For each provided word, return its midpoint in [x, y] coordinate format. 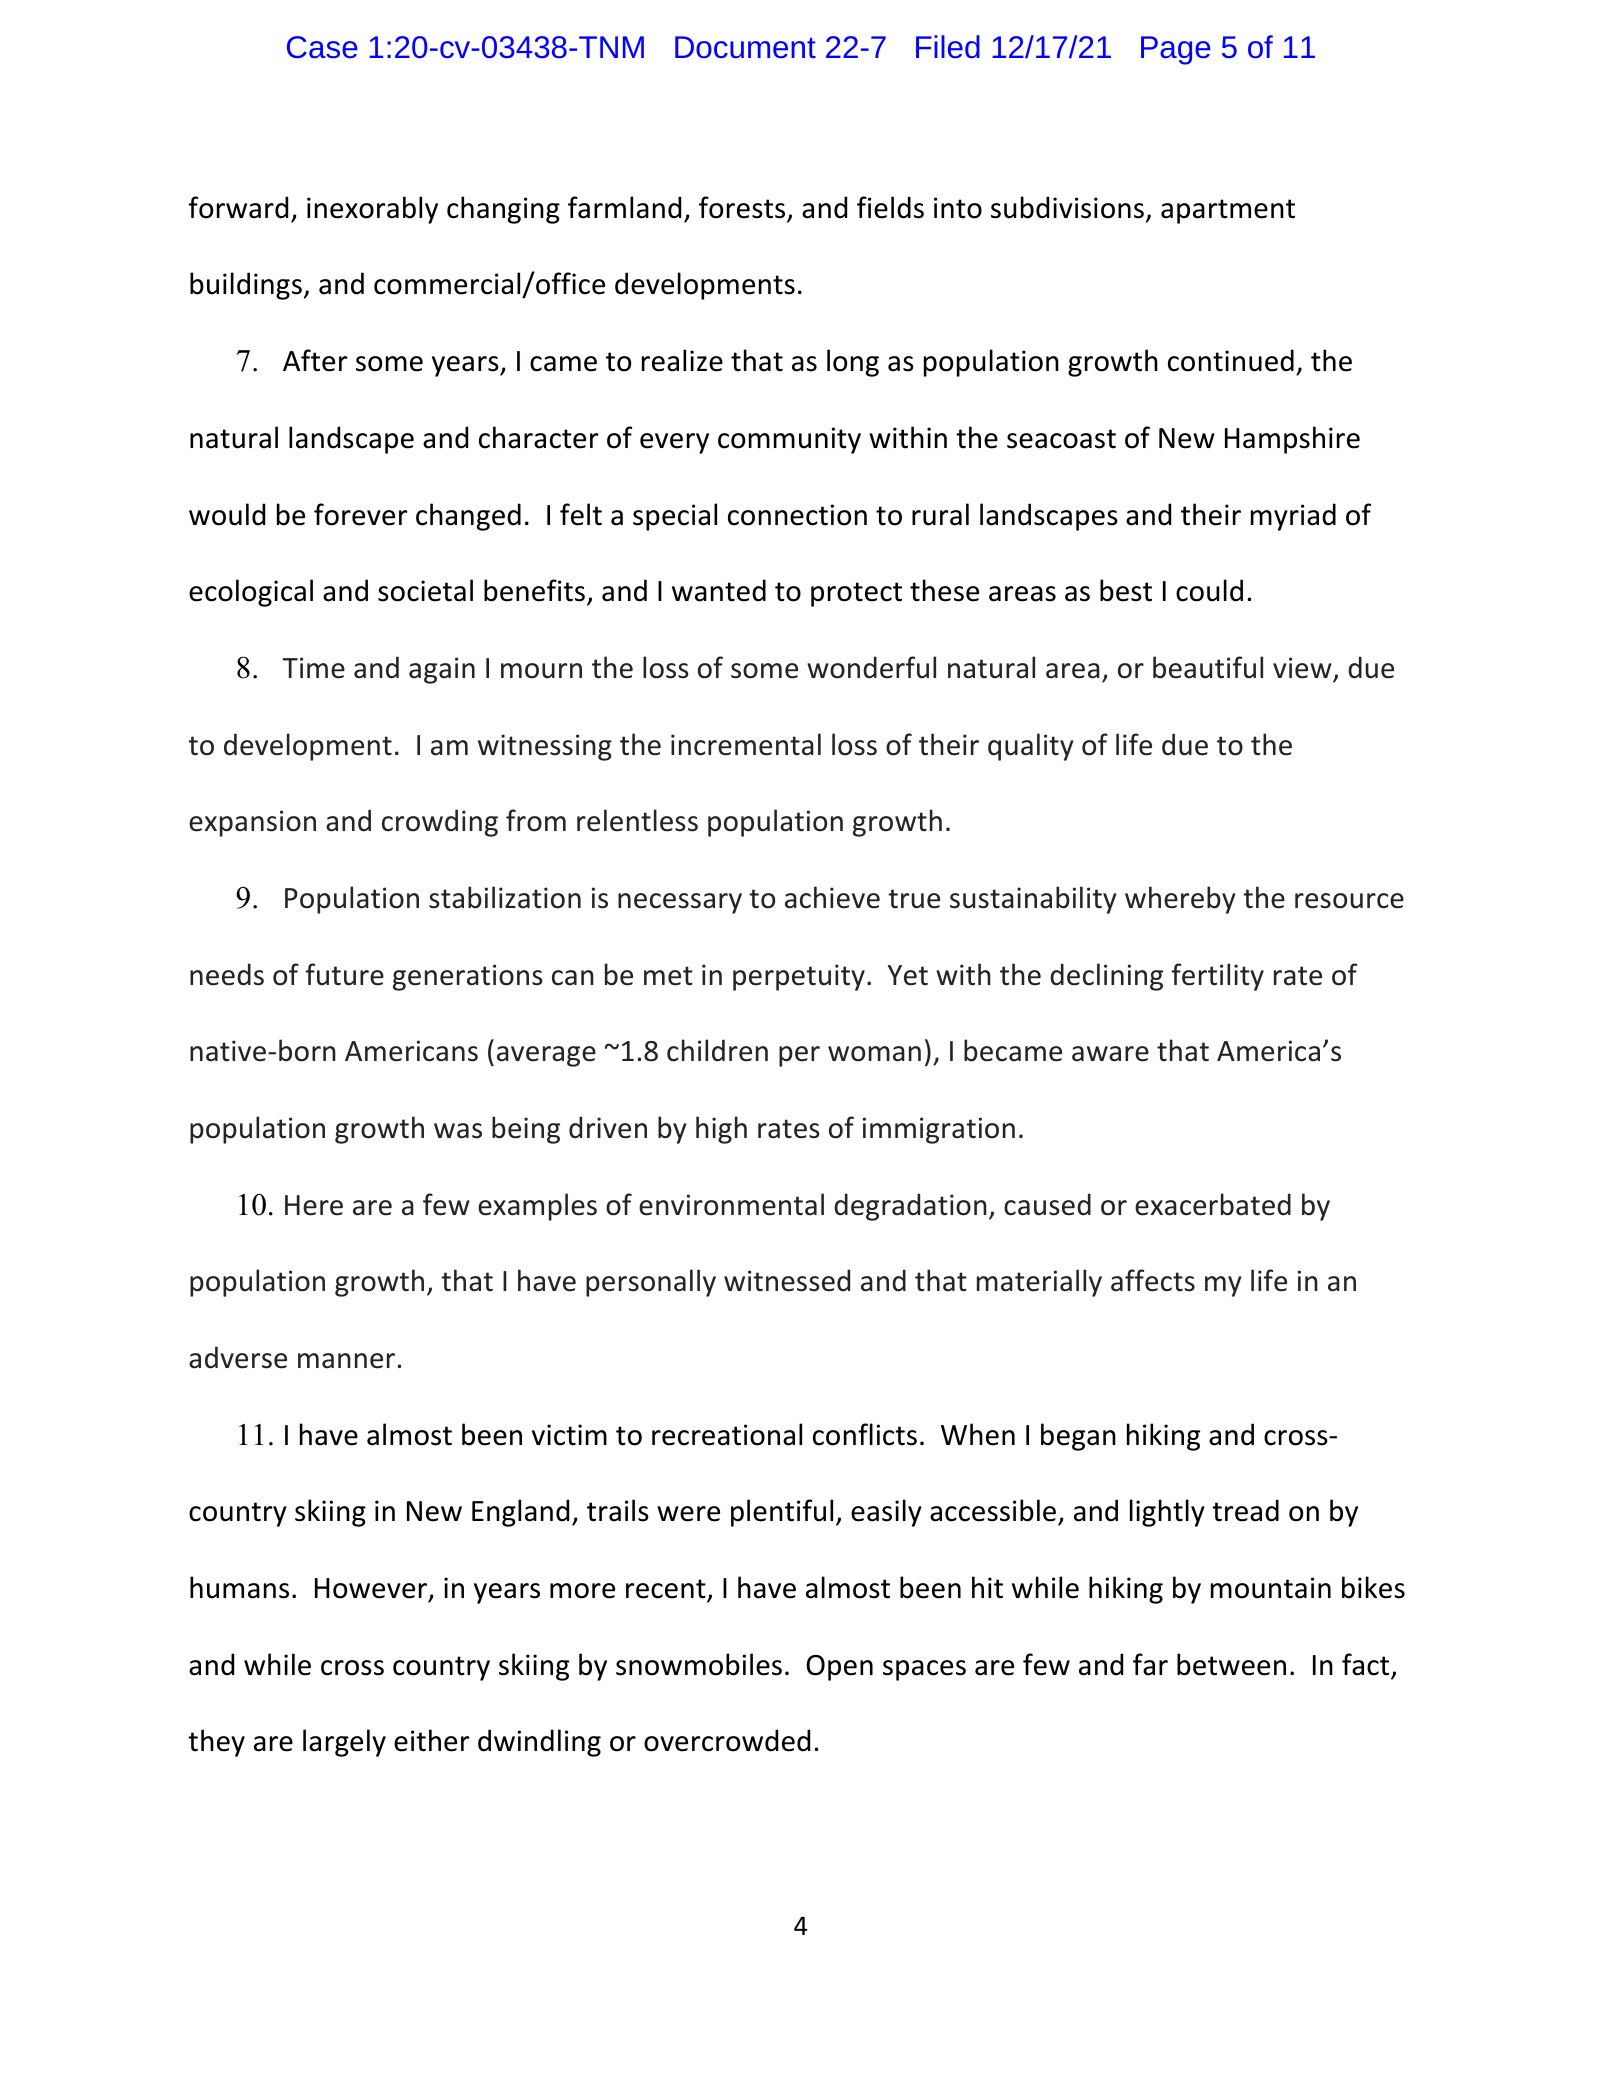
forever [360, 514]
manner [346, 1361]
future [345, 974]
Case [322, 47]
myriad [1293, 517]
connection [797, 515]
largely [344, 1743]
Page [1176, 50]
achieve [832, 897]
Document [745, 47]
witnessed [787, 1280]
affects [1153, 1280]
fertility [1218, 977]
